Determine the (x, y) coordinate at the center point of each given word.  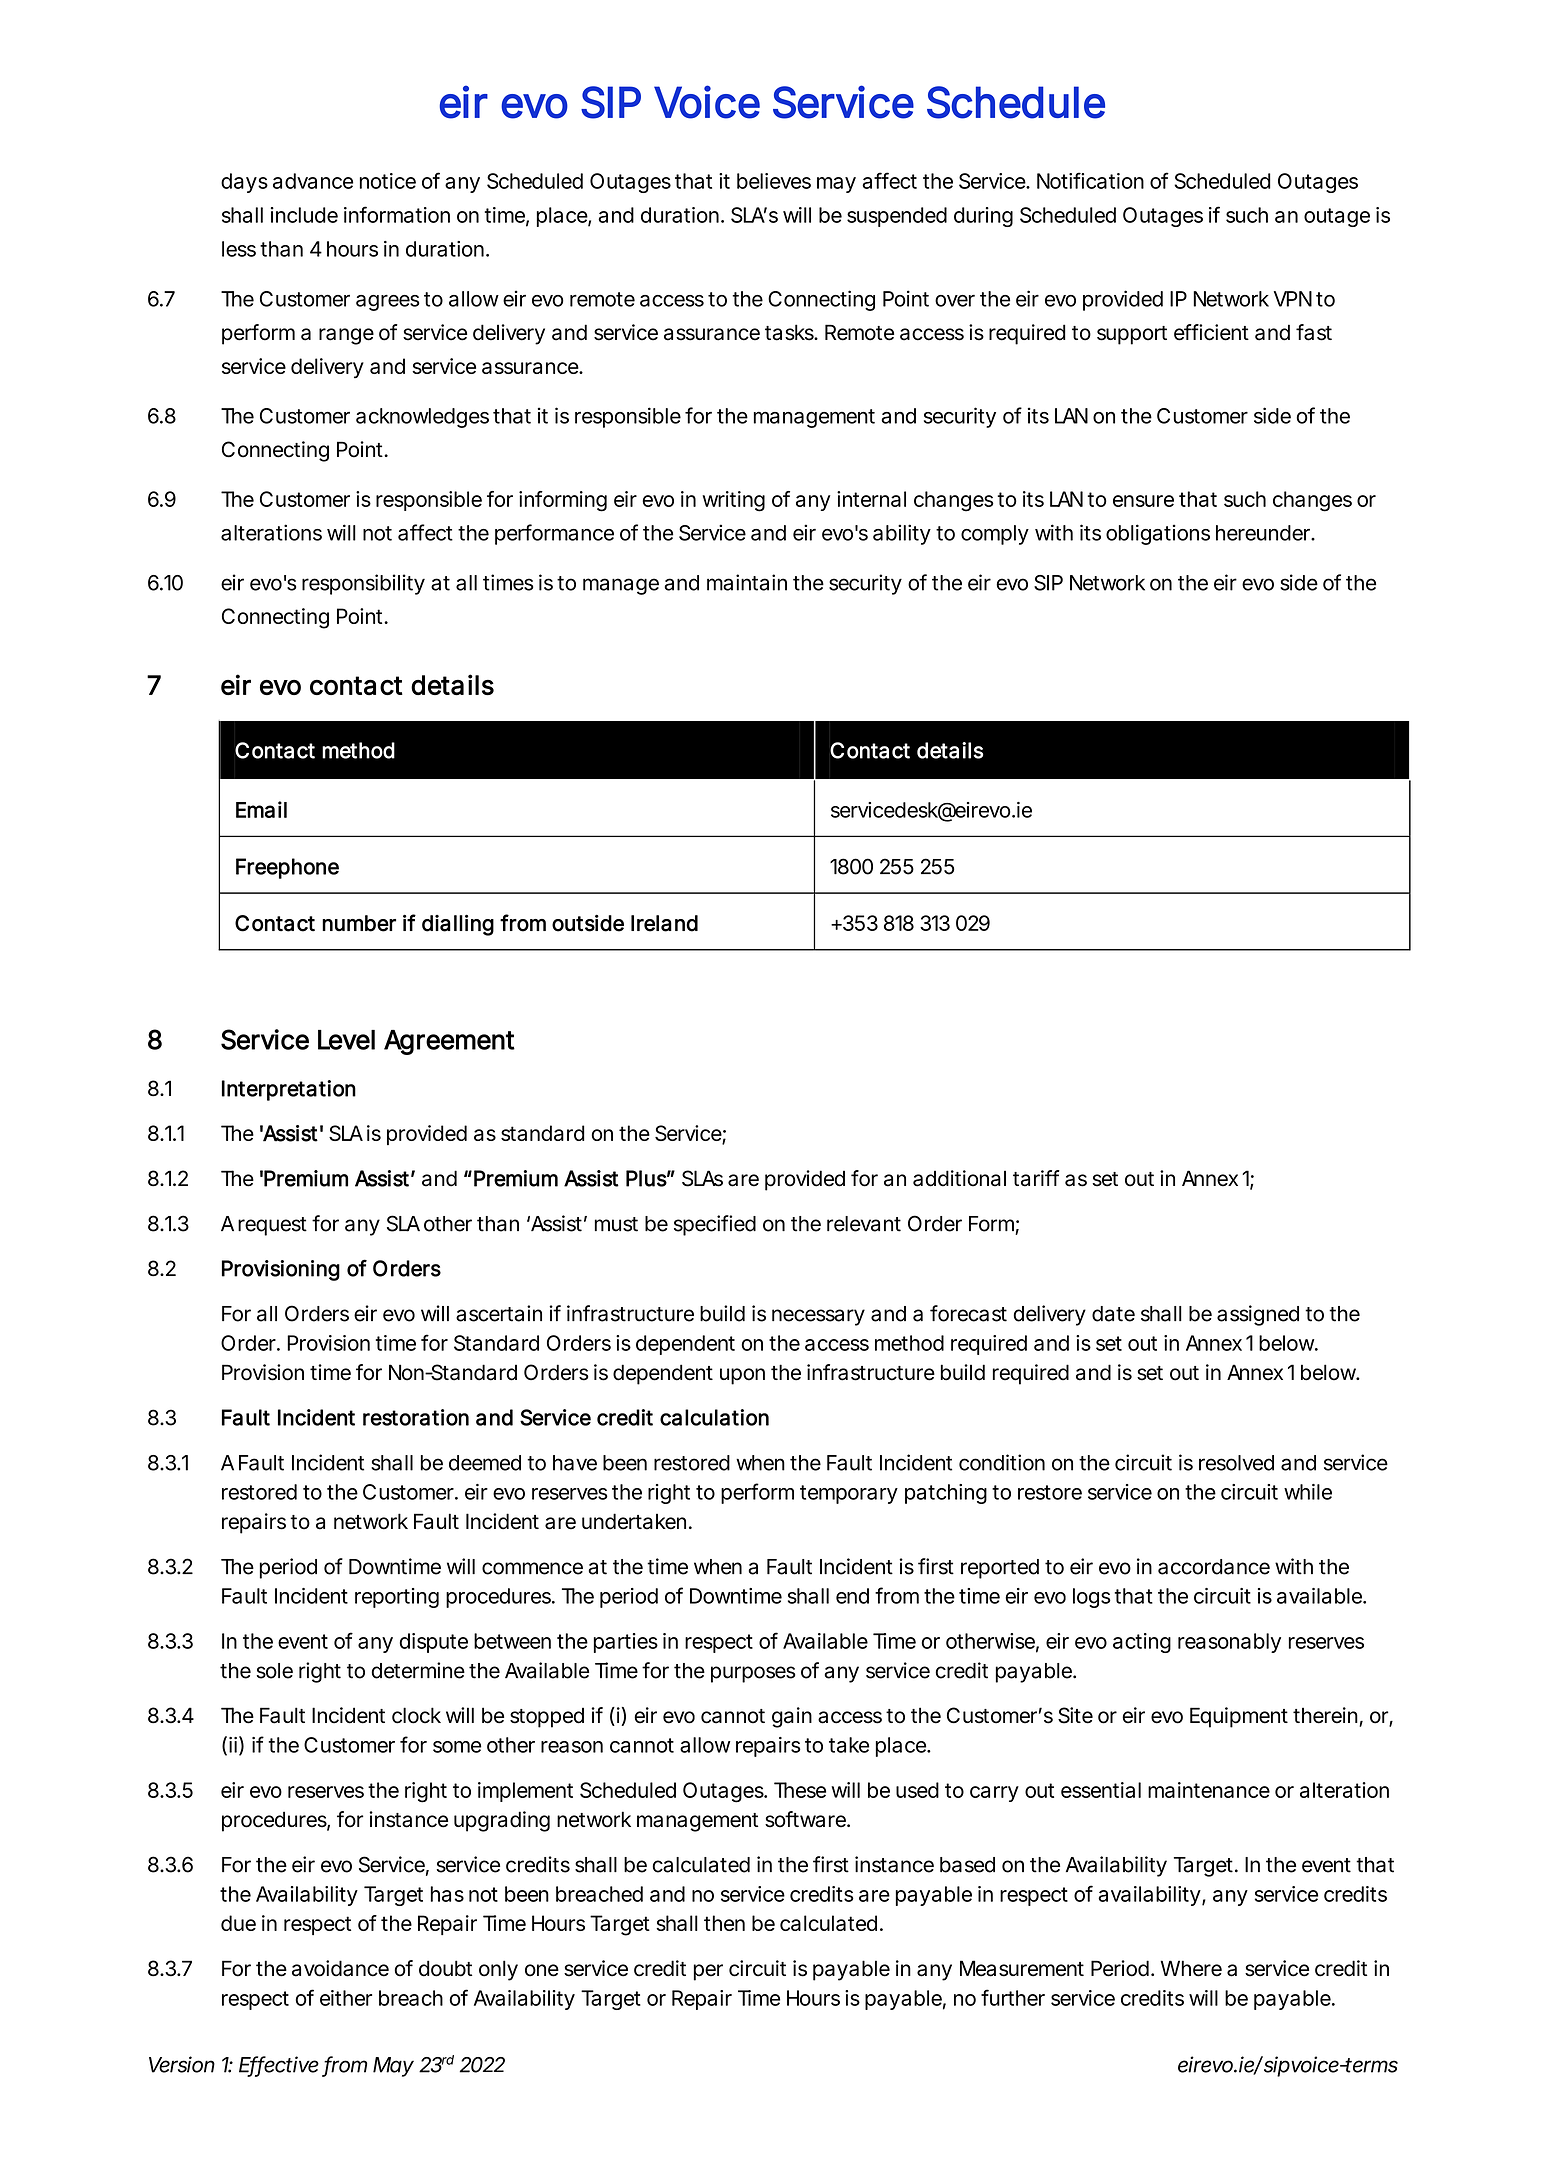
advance (313, 181)
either (346, 1998)
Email (261, 809)
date (1113, 1314)
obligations (1158, 534)
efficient (1211, 332)
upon (742, 1376)
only (498, 1970)
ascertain (499, 1313)
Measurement (1022, 1968)
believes (774, 181)
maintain (747, 582)
